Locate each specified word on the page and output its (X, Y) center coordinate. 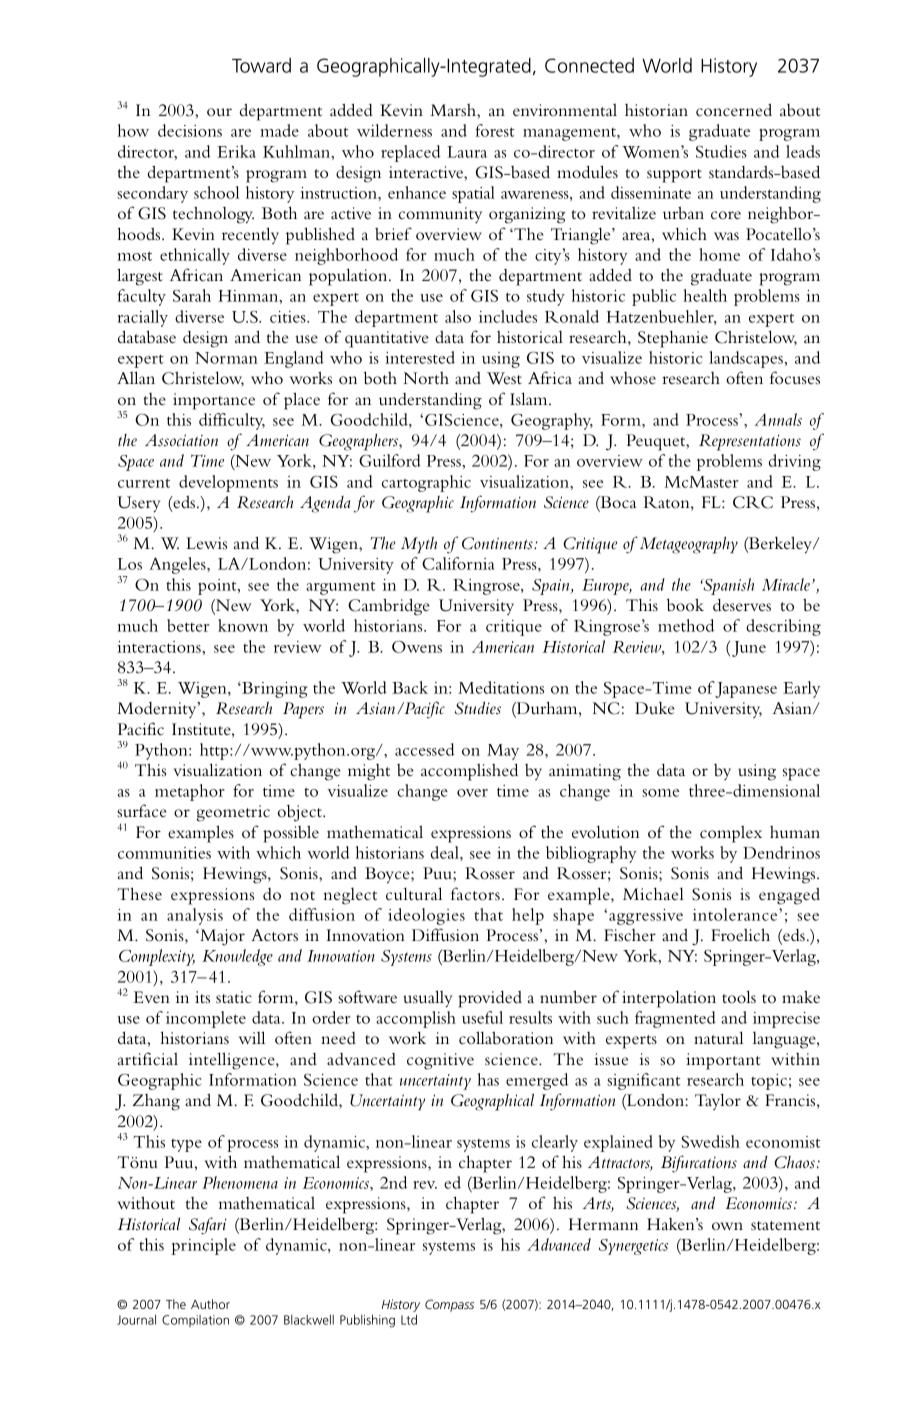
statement (785, 1225)
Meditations (501, 687)
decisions (190, 130)
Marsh (454, 110)
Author (210, 1304)
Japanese (746, 690)
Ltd (409, 1319)
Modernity (158, 710)
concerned (734, 110)
